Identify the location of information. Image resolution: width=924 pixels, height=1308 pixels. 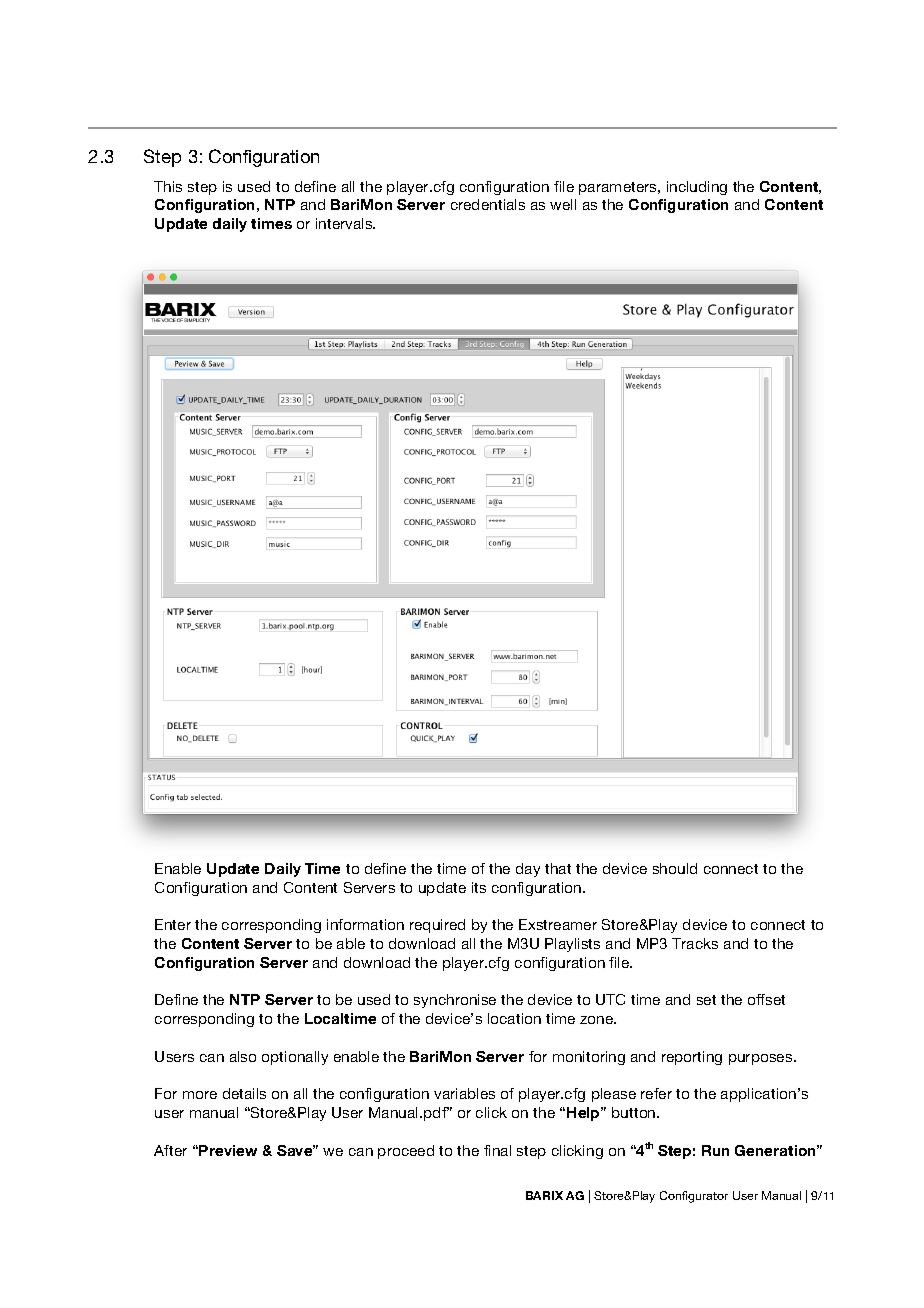
(365, 924).
